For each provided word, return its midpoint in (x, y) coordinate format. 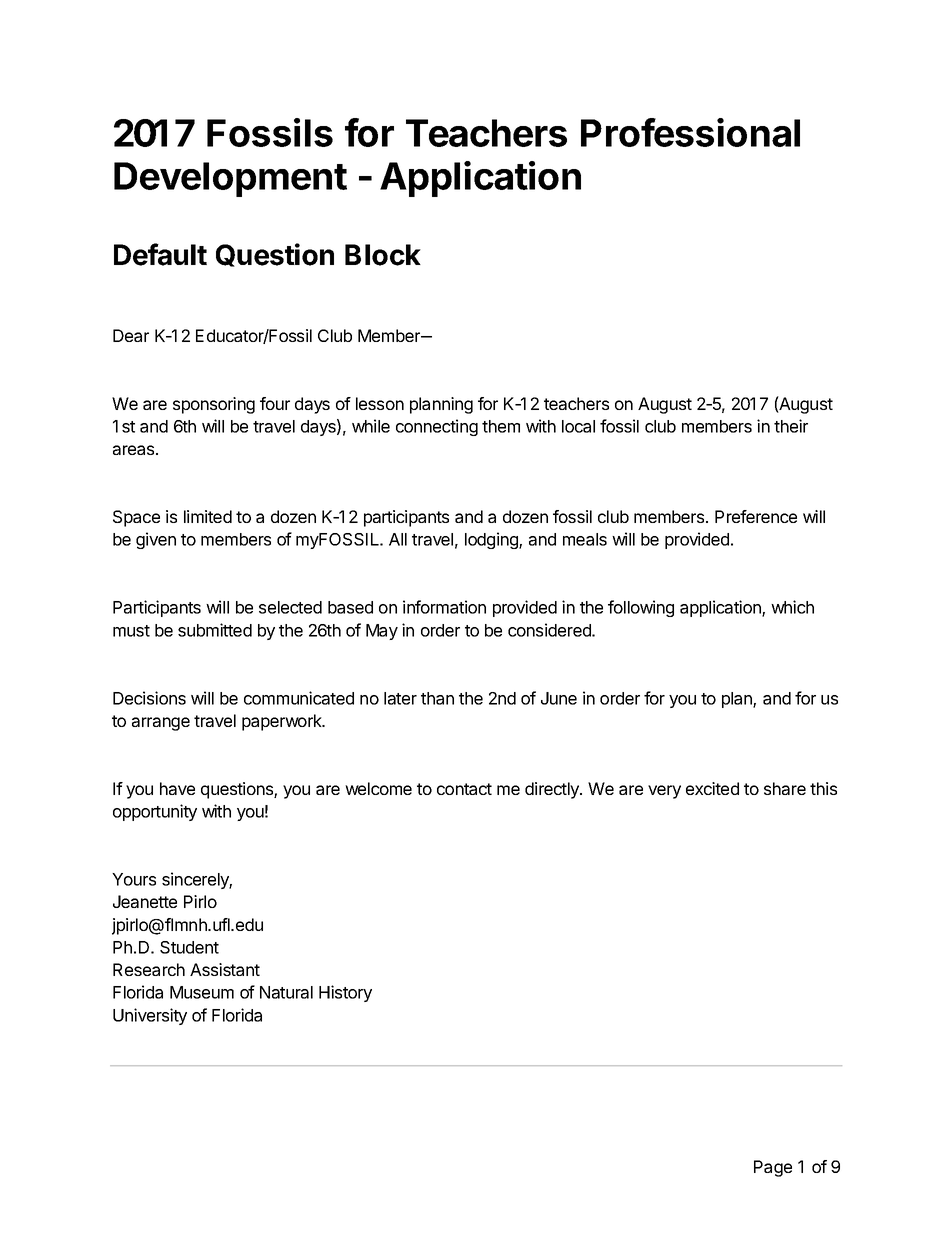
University (150, 1016)
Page (773, 1168)
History (345, 993)
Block (383, 255)
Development (230, 179)
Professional (690, 132)
